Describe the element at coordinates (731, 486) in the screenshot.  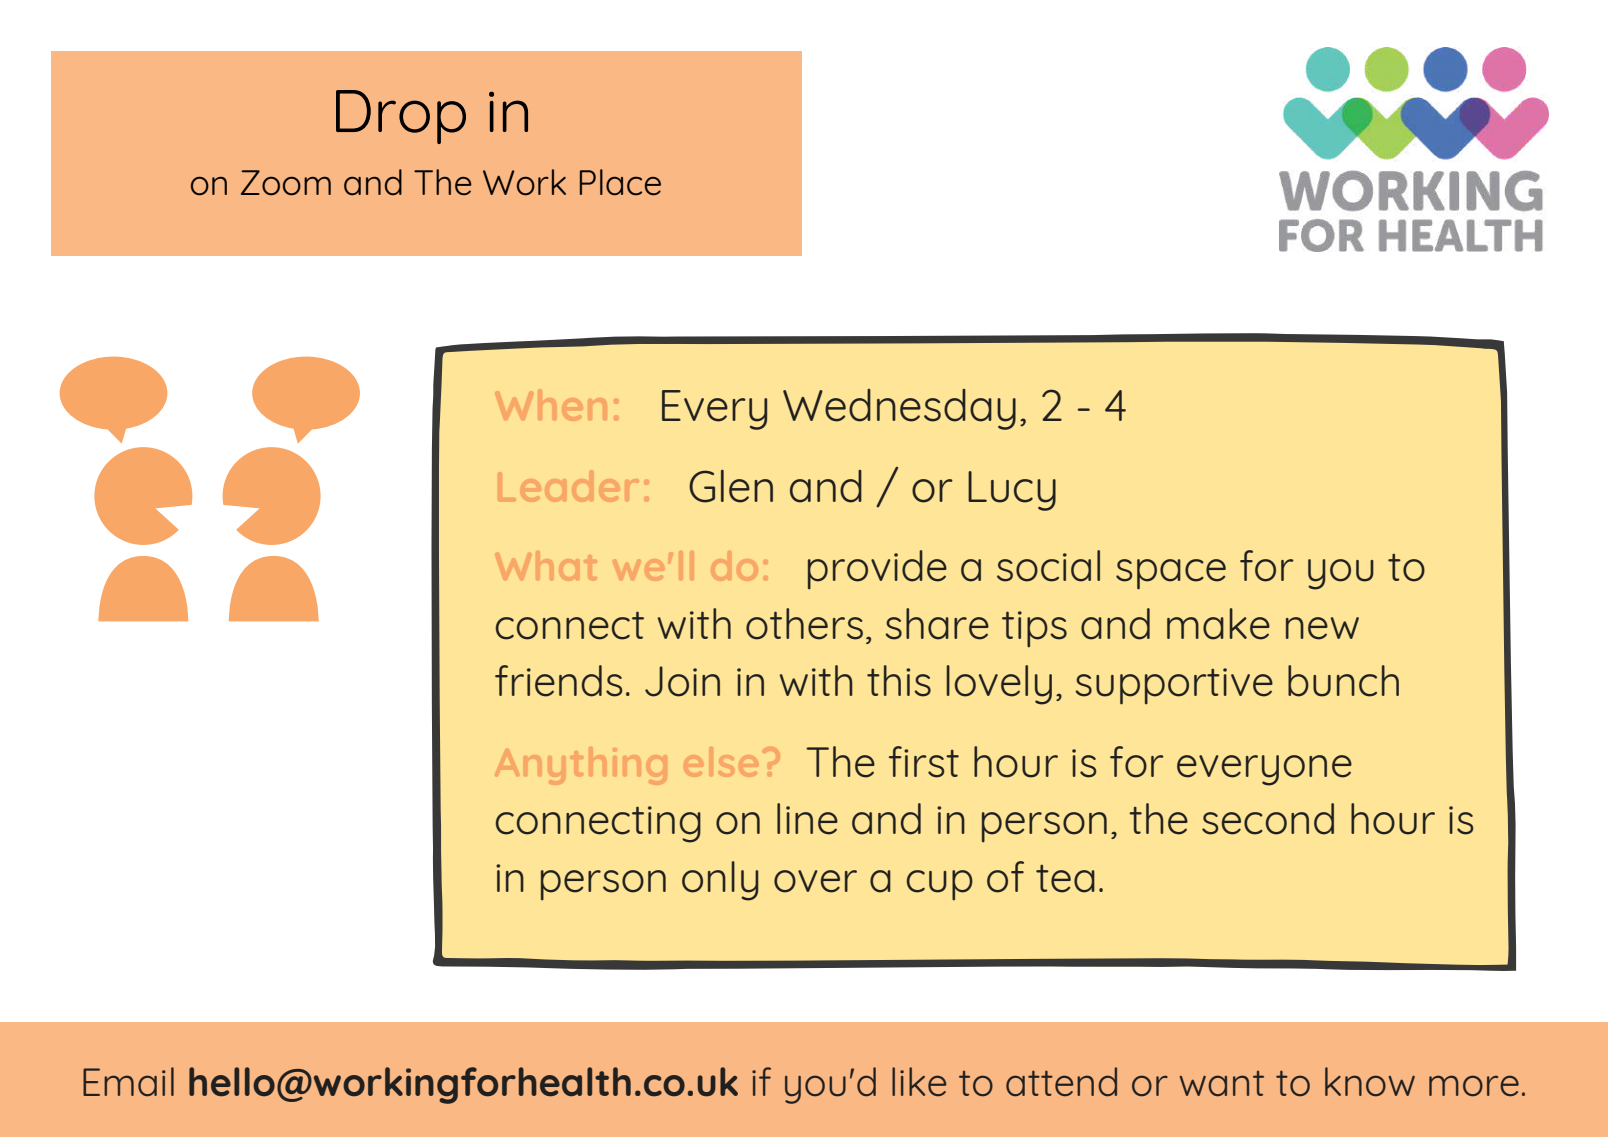
I see `Glen` at that location.
